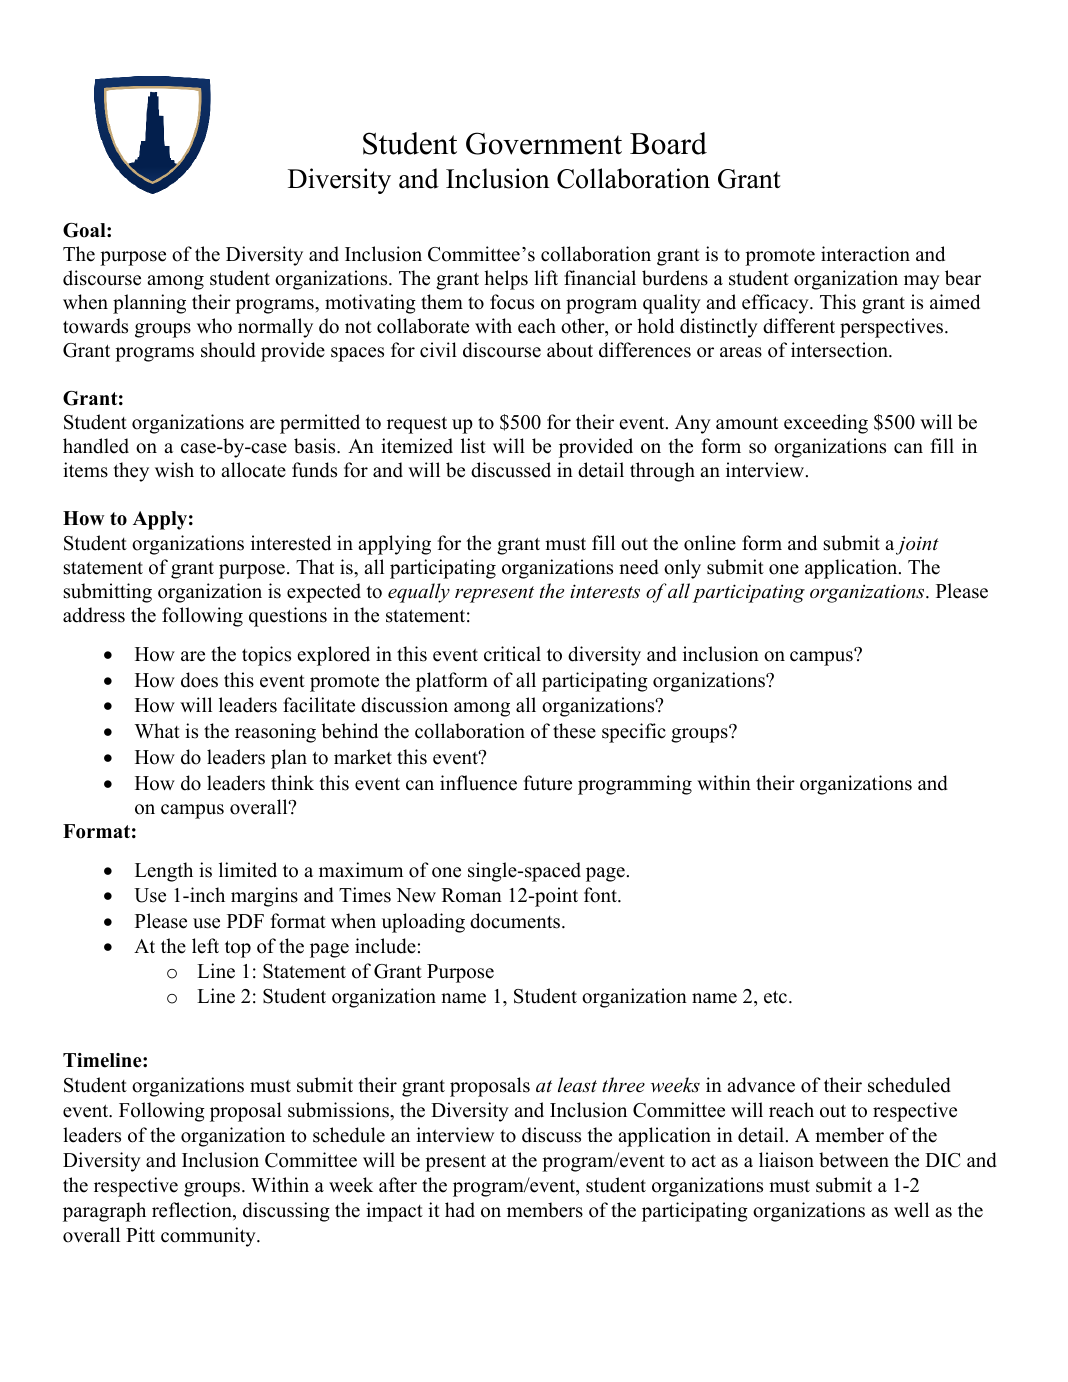  What do you see at coordinates (460, 1210) in the document?
I see `had` at bounding box center [460, 1210].
